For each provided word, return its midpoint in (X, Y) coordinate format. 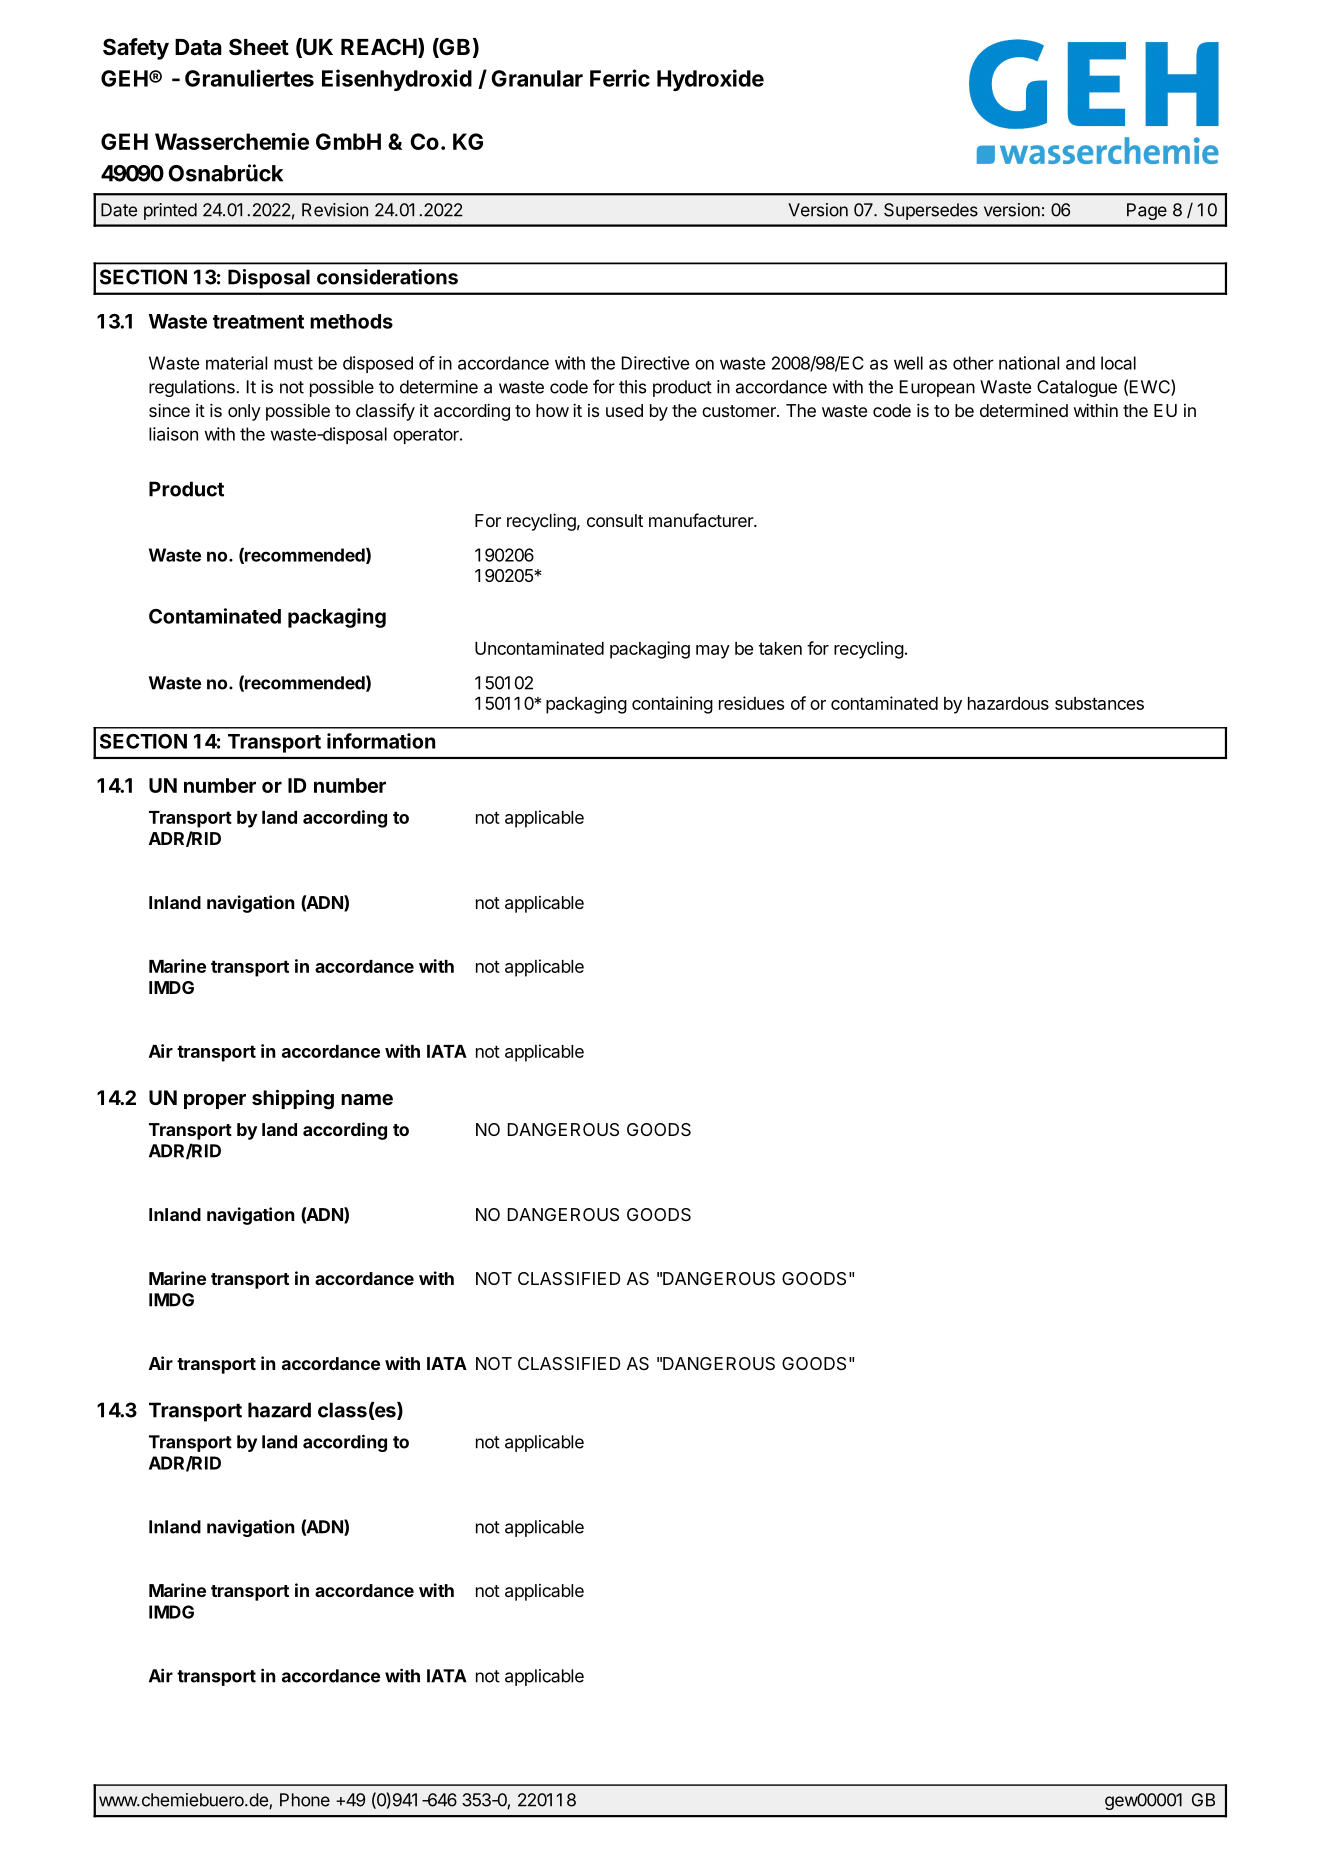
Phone (305, 1800)
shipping (293, 1099)
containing (672, 705)
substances (1099, 703)
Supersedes (931, 211)
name (367, 1099)
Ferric (620, 78)
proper (215, 1101)
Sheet (259, 47)
